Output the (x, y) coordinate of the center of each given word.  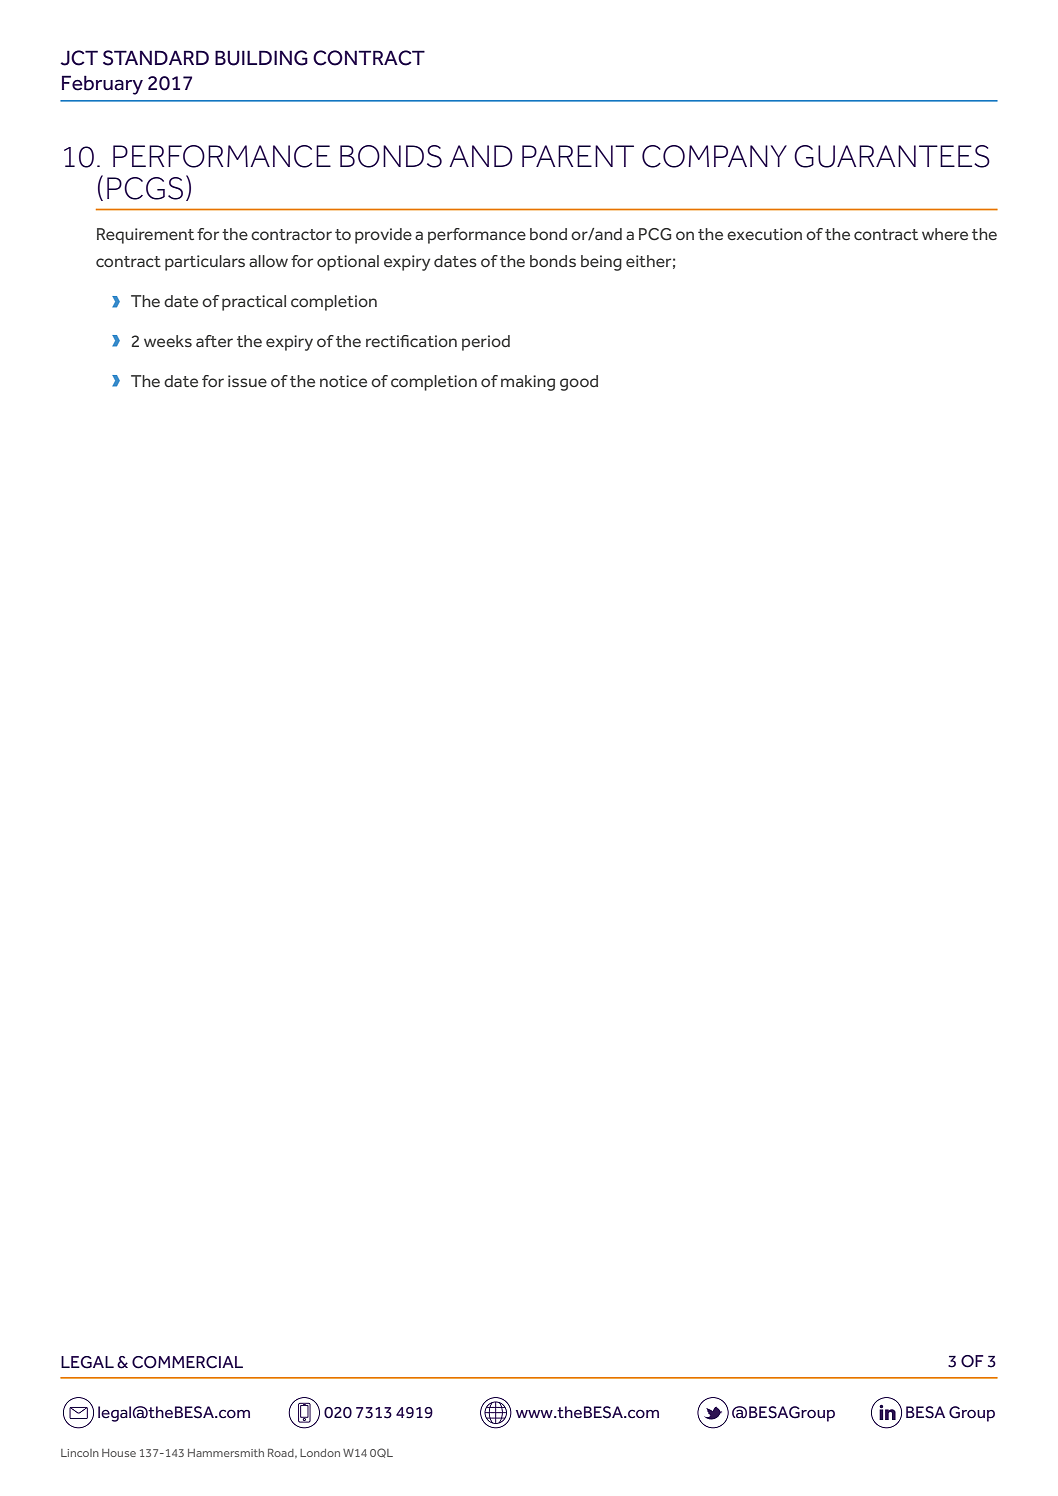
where (945, 234)
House (119, 1453)
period (486, 343)
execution (764, 234)
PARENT (578, 156)
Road (282, 1453)
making (528, 383)
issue (247, 381)
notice (343, 381)
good (579, 383)
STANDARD (156, 58)
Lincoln (80, 1453)
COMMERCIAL (187, 1362)
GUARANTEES (892, 156)
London (320, 1453)
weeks (168, 341)
